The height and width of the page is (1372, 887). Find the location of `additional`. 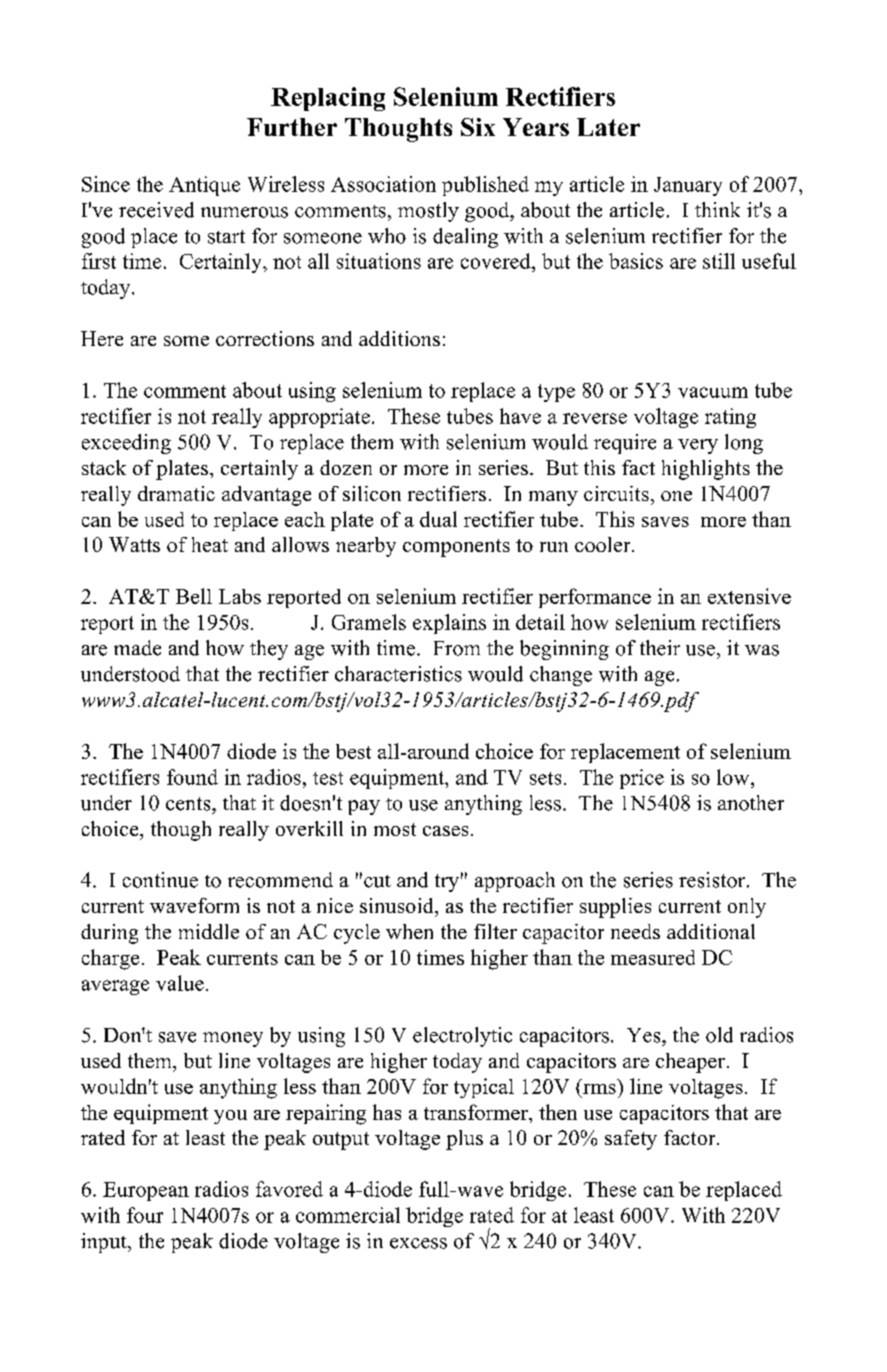

additional is located at coordinates (711, 931).
